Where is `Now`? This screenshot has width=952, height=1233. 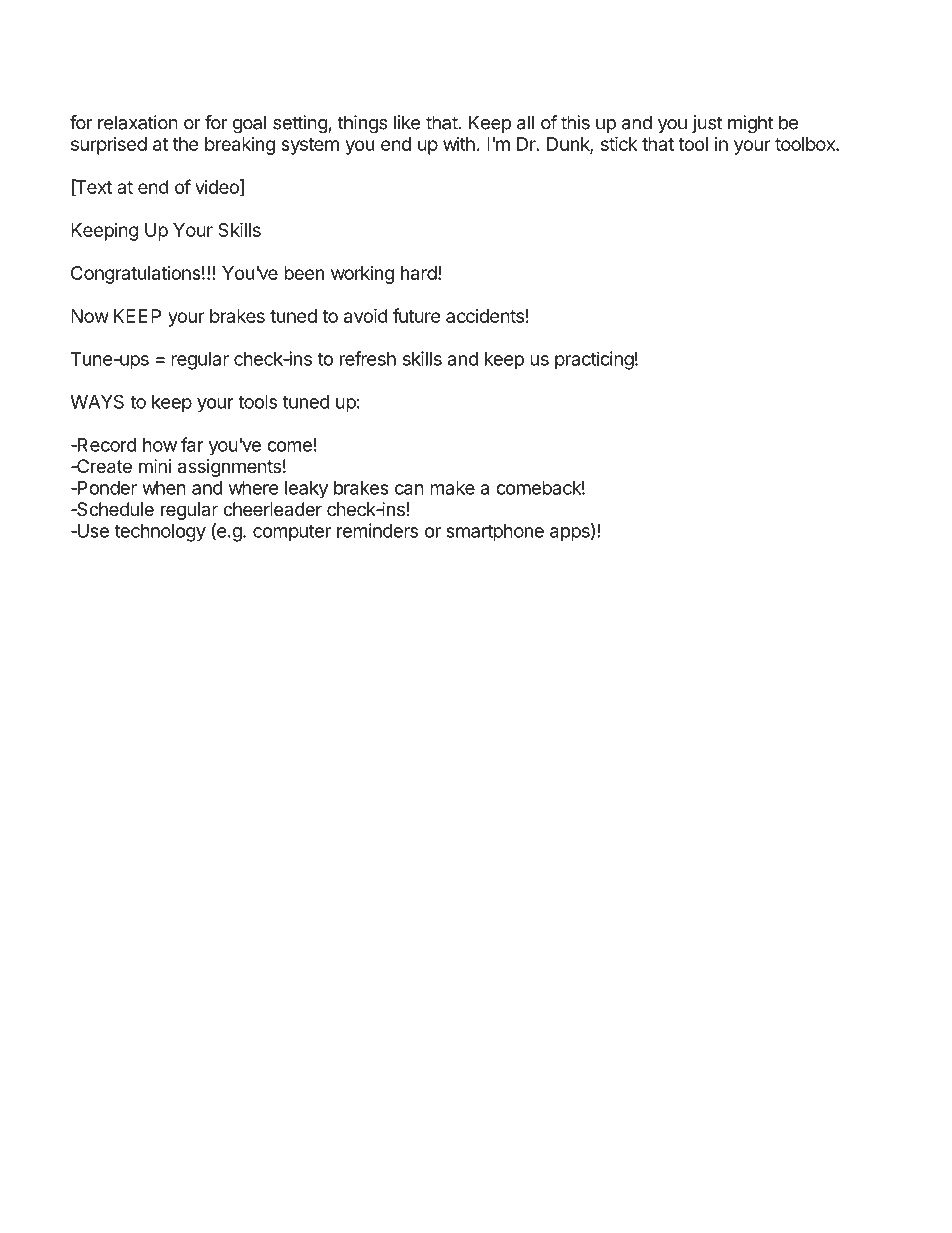 Now is located at coordinates (90, 316).
